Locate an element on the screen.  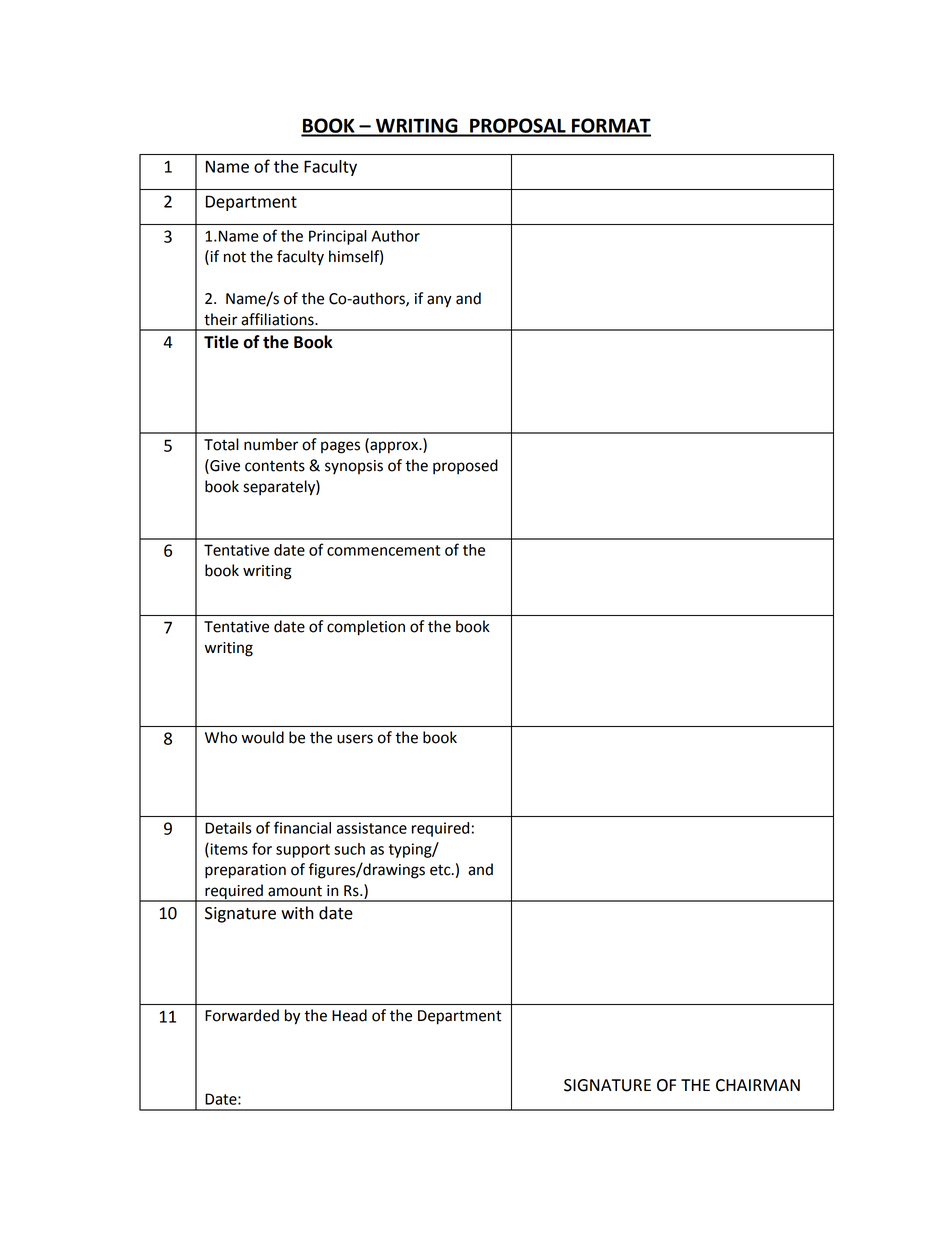
would is located at coordinates (263, 737).
